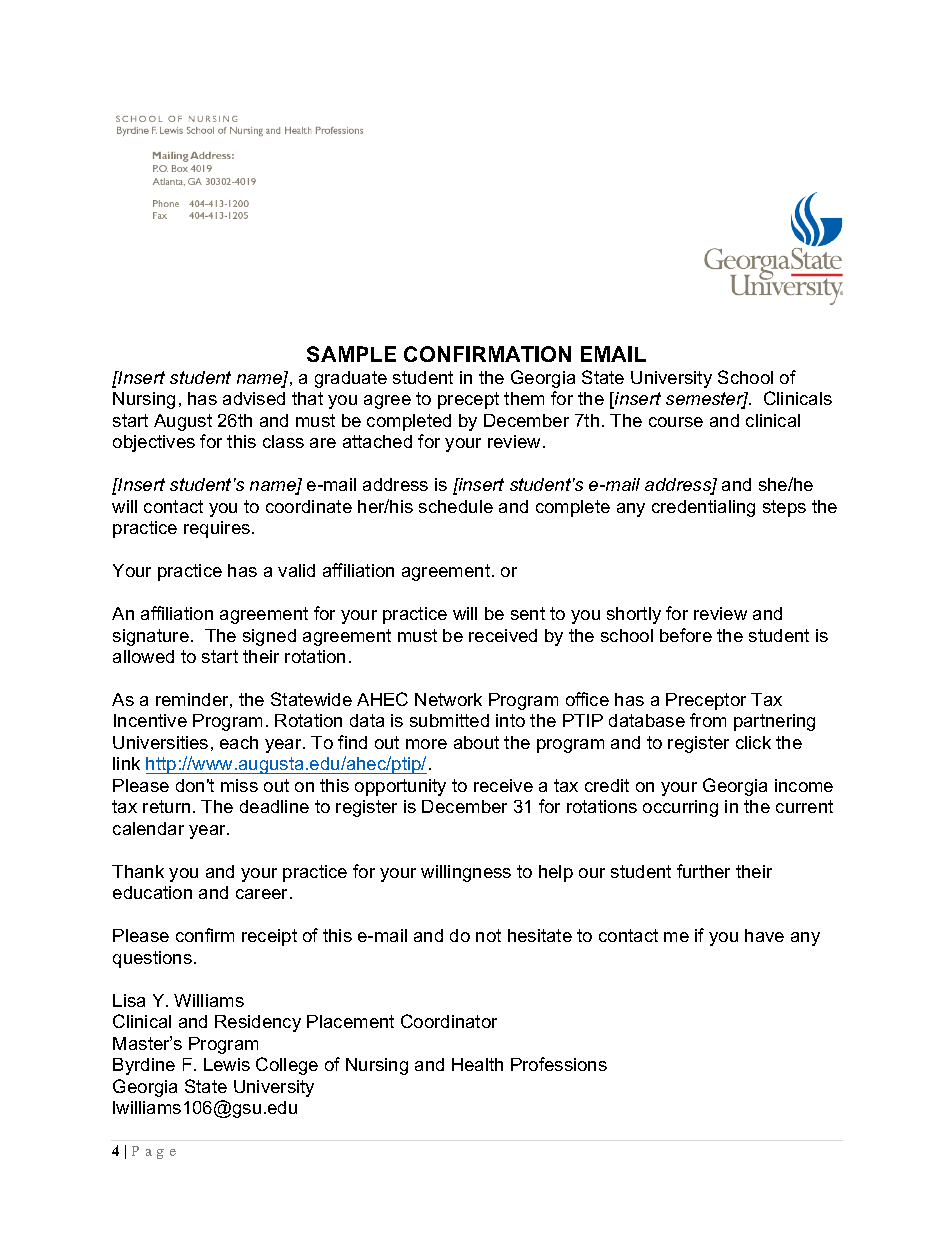  I want to click on Health, so click(477, 1064).
